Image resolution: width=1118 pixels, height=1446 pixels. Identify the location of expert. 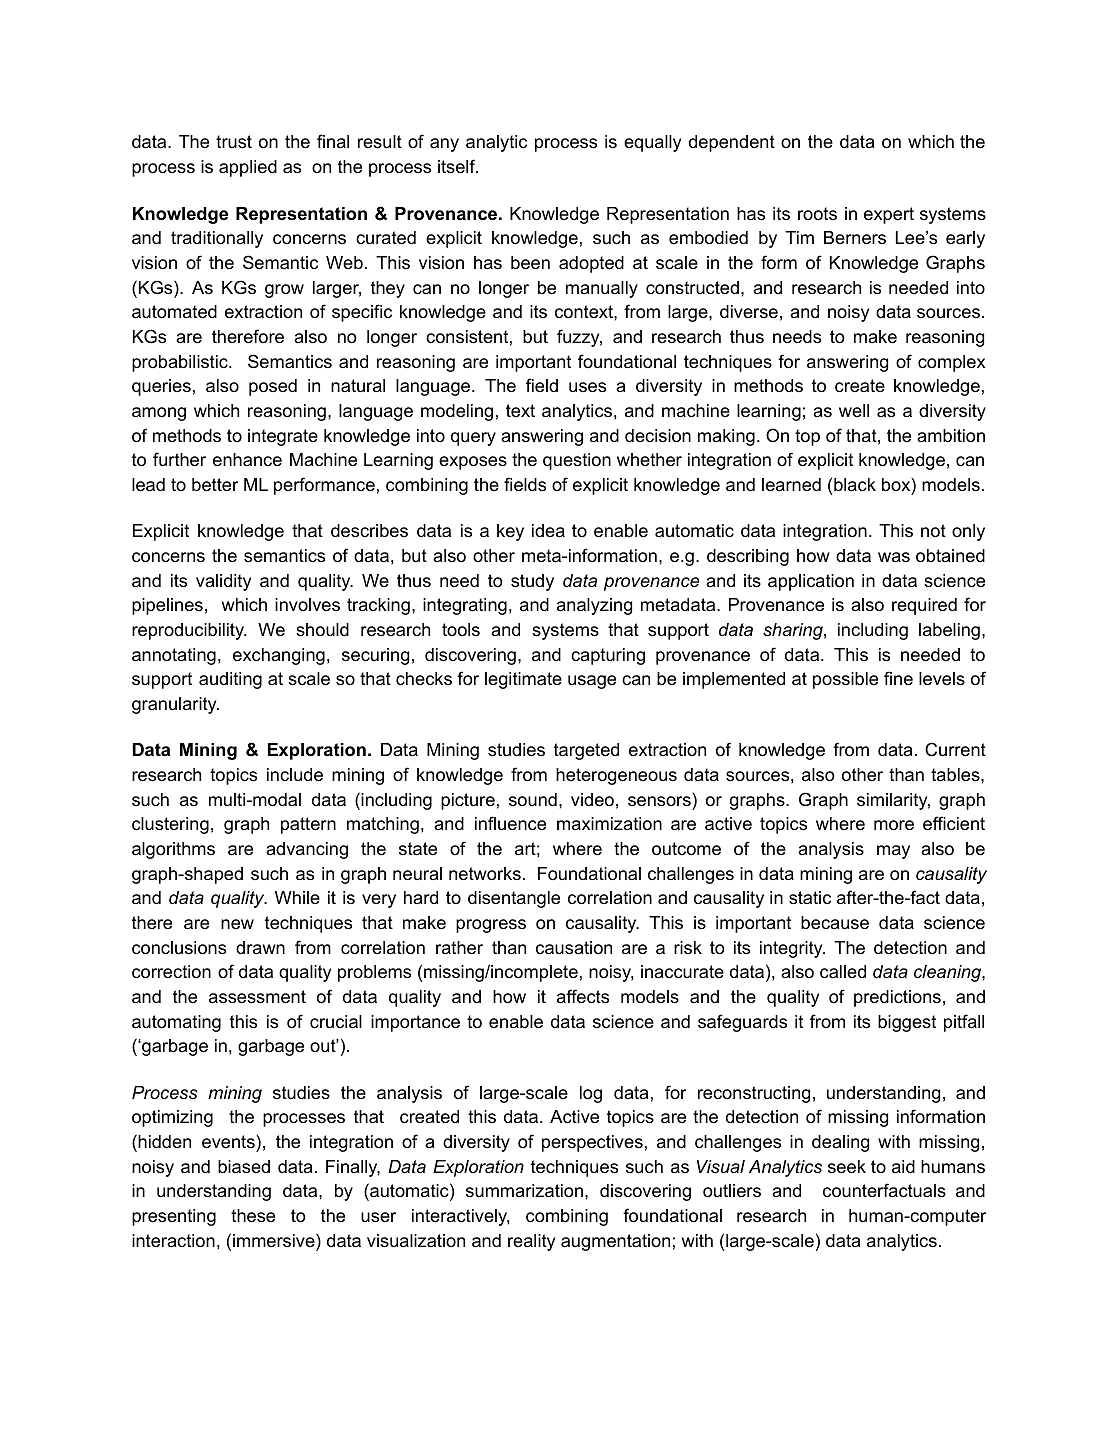
(889, 215).
